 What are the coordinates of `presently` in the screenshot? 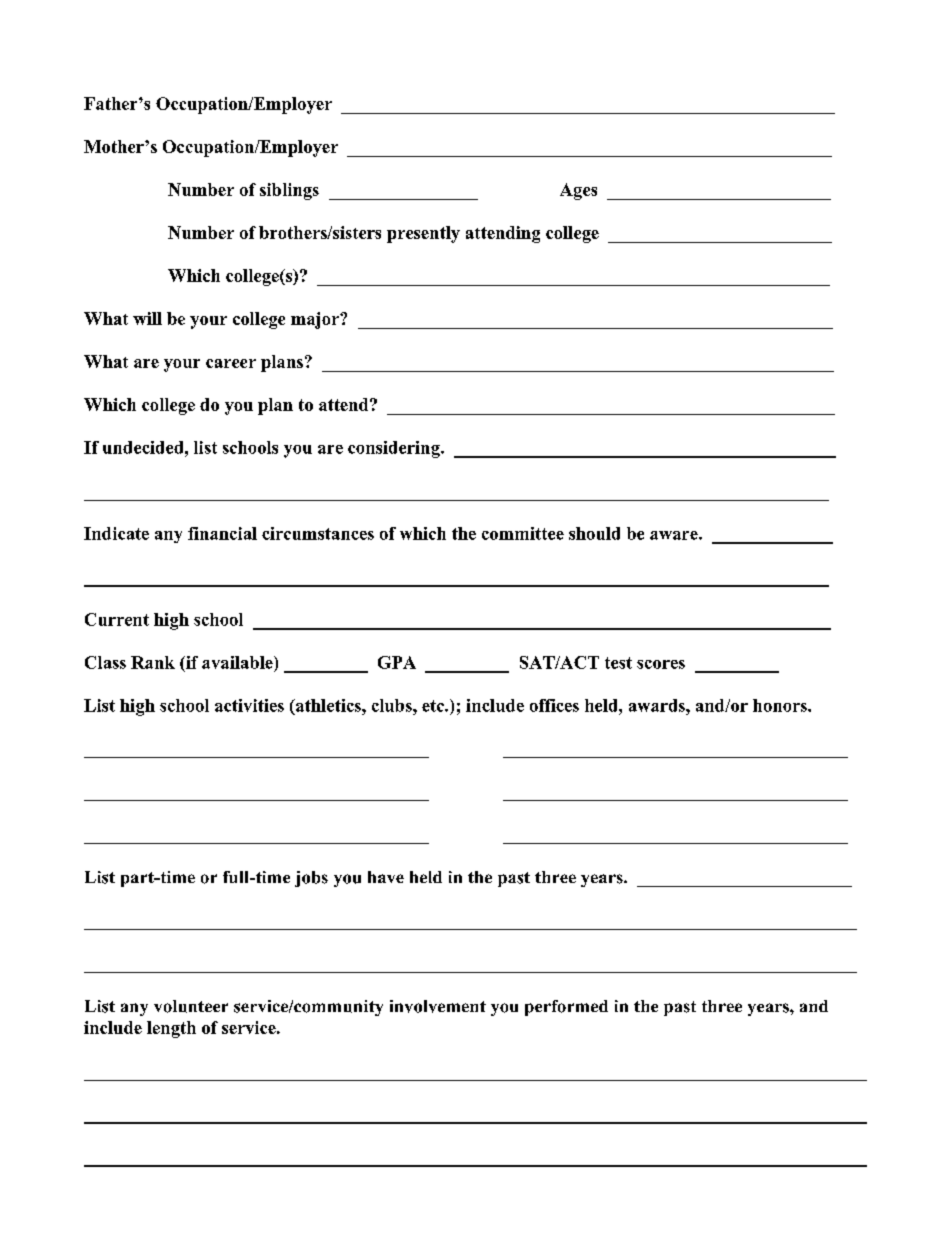 It's located at (423, 234).
